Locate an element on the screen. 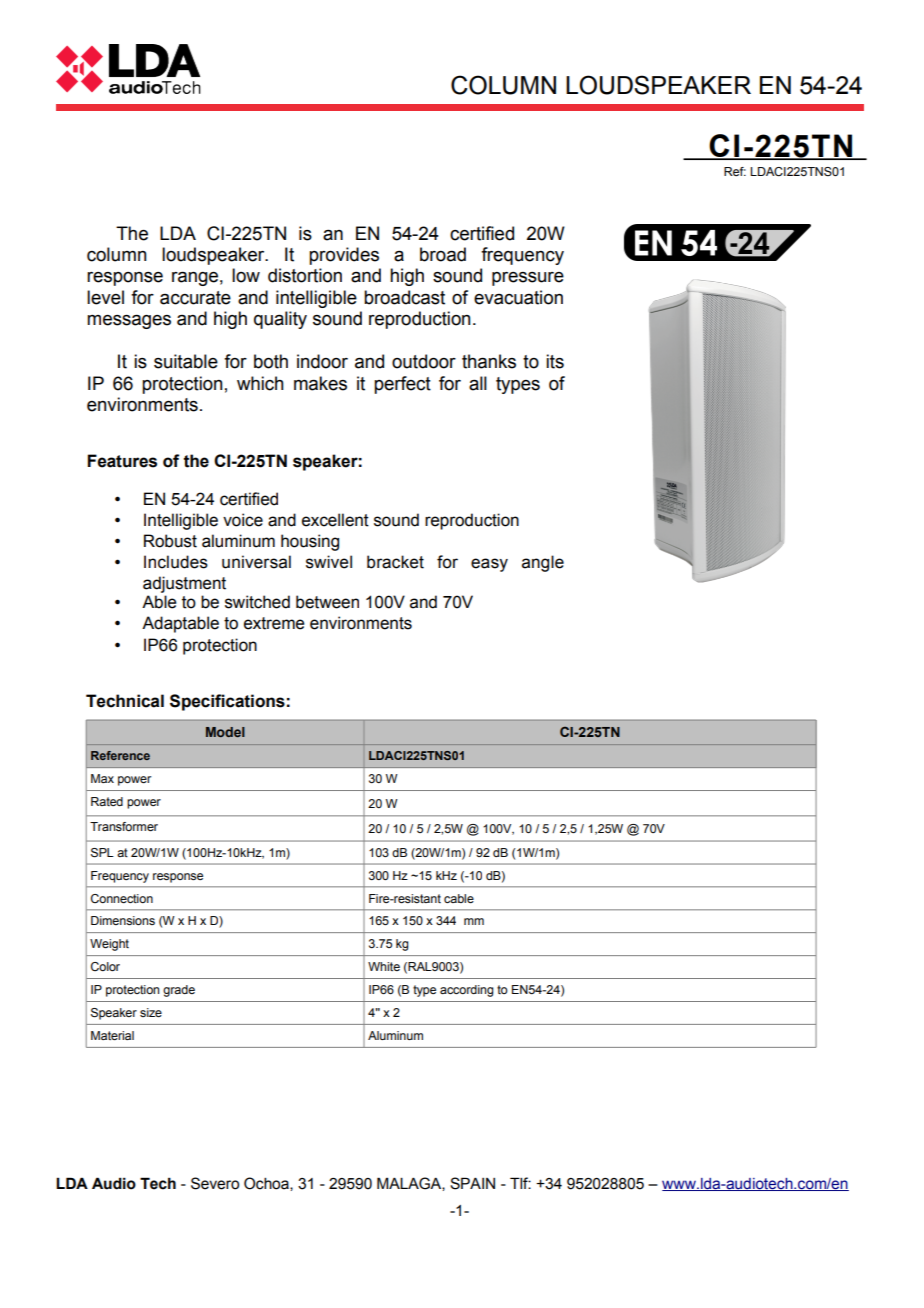 Image resolution: width=924 pixels, height=1308 pixels. evacuation is located at coordinates (518, 297).
